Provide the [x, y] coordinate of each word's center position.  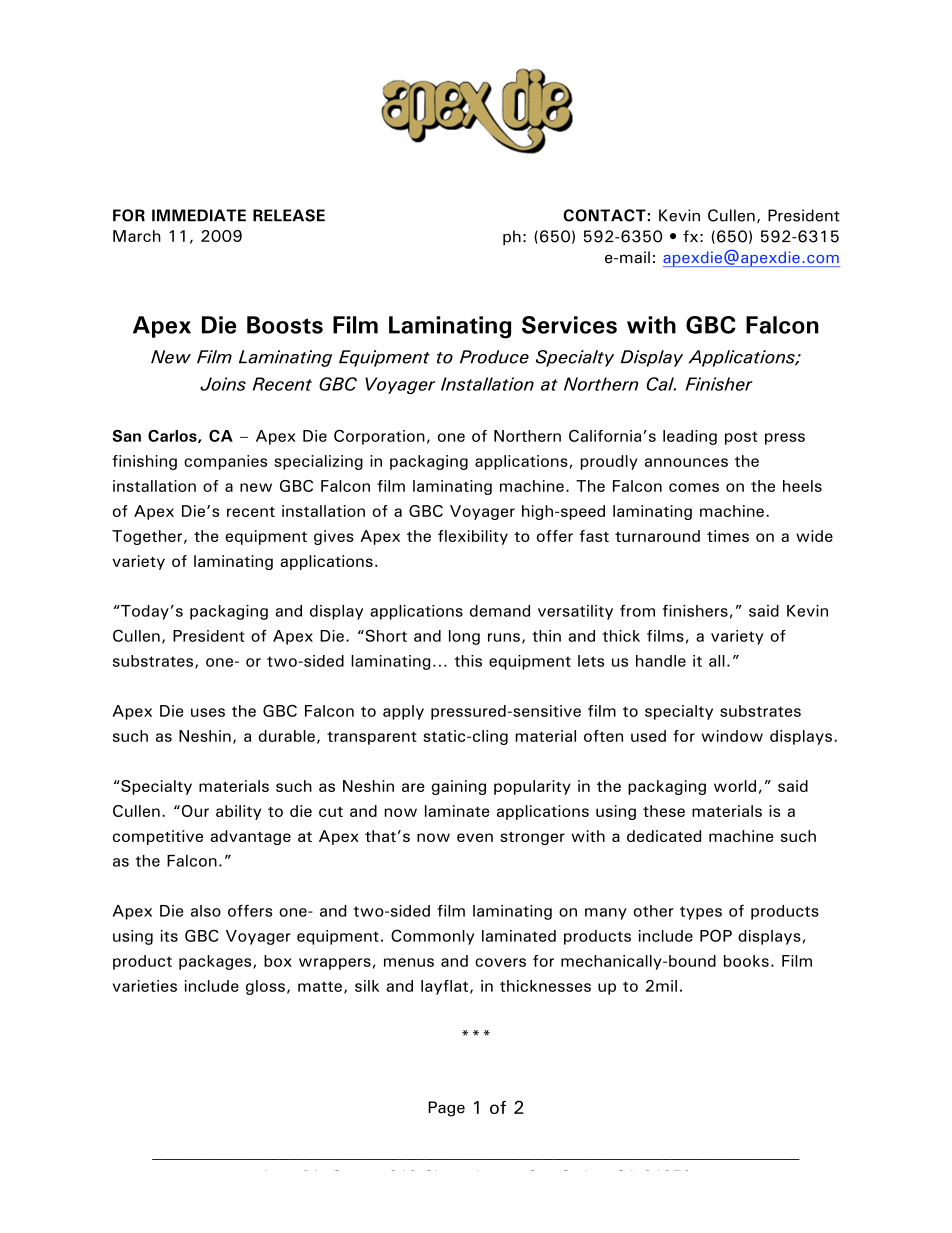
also [206, 911]
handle [661, 661]
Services [569, 325]
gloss [265, 987]
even [475, 837]
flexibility [473, 537]
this [468, 661]
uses [208, 712]
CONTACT [604, 215]
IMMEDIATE [199, 215]
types [701, 913]
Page [446, 1109]
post [741, 438]
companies [225, 462]
